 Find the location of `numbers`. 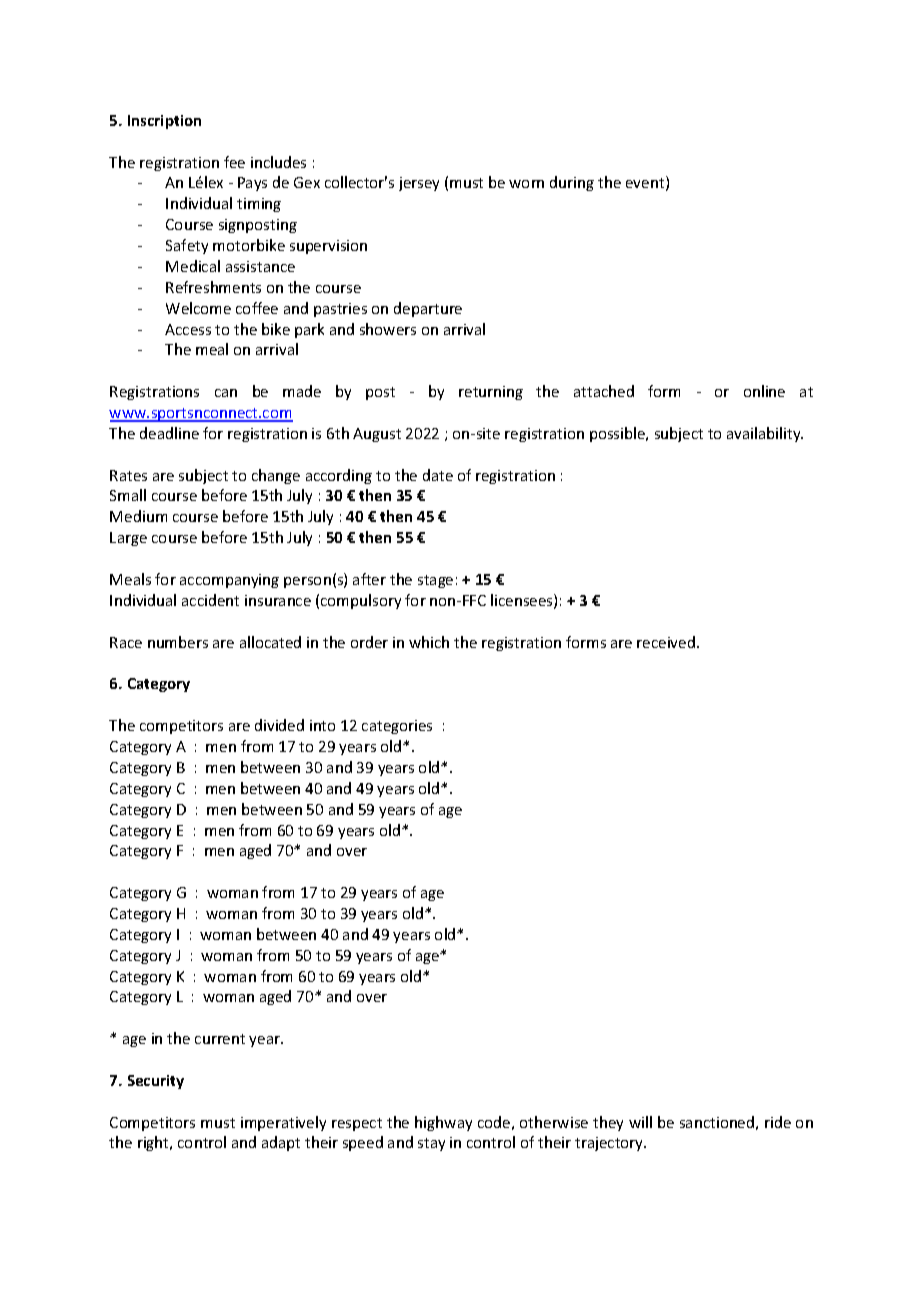

numbers is located at coordinates (178, 642).
